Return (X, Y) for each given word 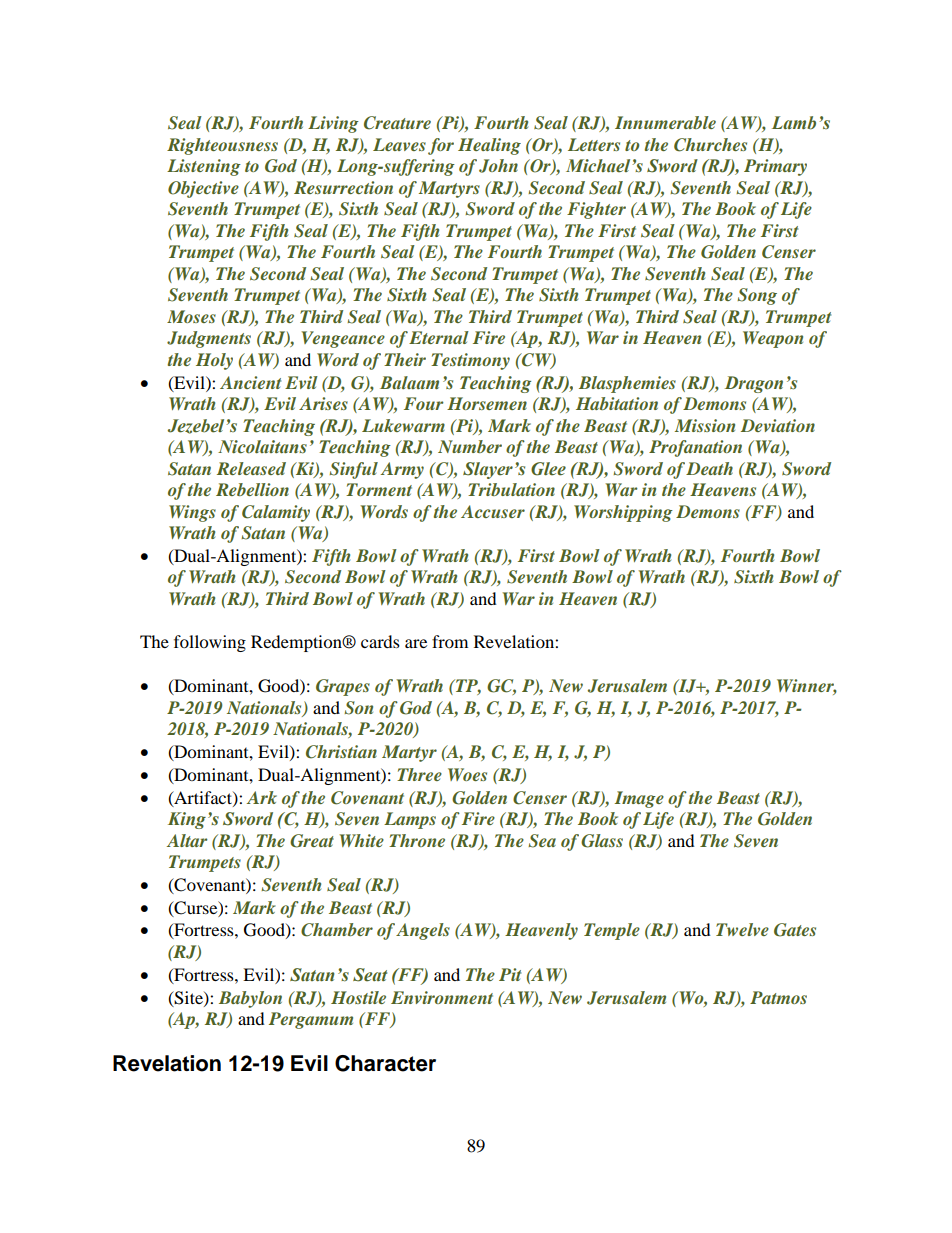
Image (639, 799)
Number (470, 446)
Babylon (250, 999)
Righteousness (222, 146)
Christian (341, 752)
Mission (705, 425)
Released (251, 468)
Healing (489, 146)
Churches (710, 145)
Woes (467, 774)
